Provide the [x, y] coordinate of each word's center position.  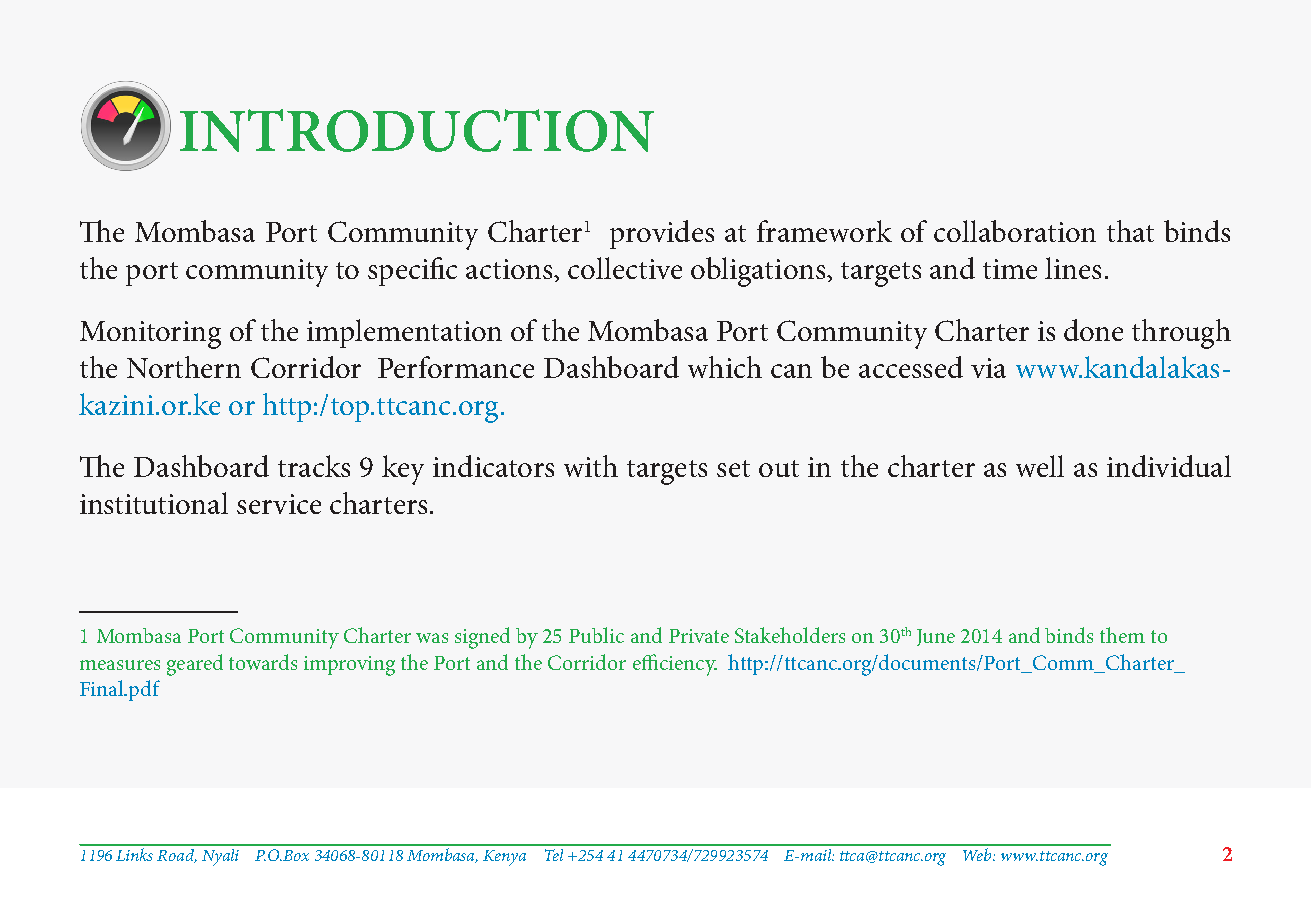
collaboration [1015, 231]
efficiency [675, 665]
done [1093, 330]
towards [263, 662]
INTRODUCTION [417, 130]
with [591, 466]
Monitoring [150, 335]
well [1040, 466]
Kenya [504, 858]
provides [662, 234]
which [725, 367]
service [279, 504]
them [1122, 635]
